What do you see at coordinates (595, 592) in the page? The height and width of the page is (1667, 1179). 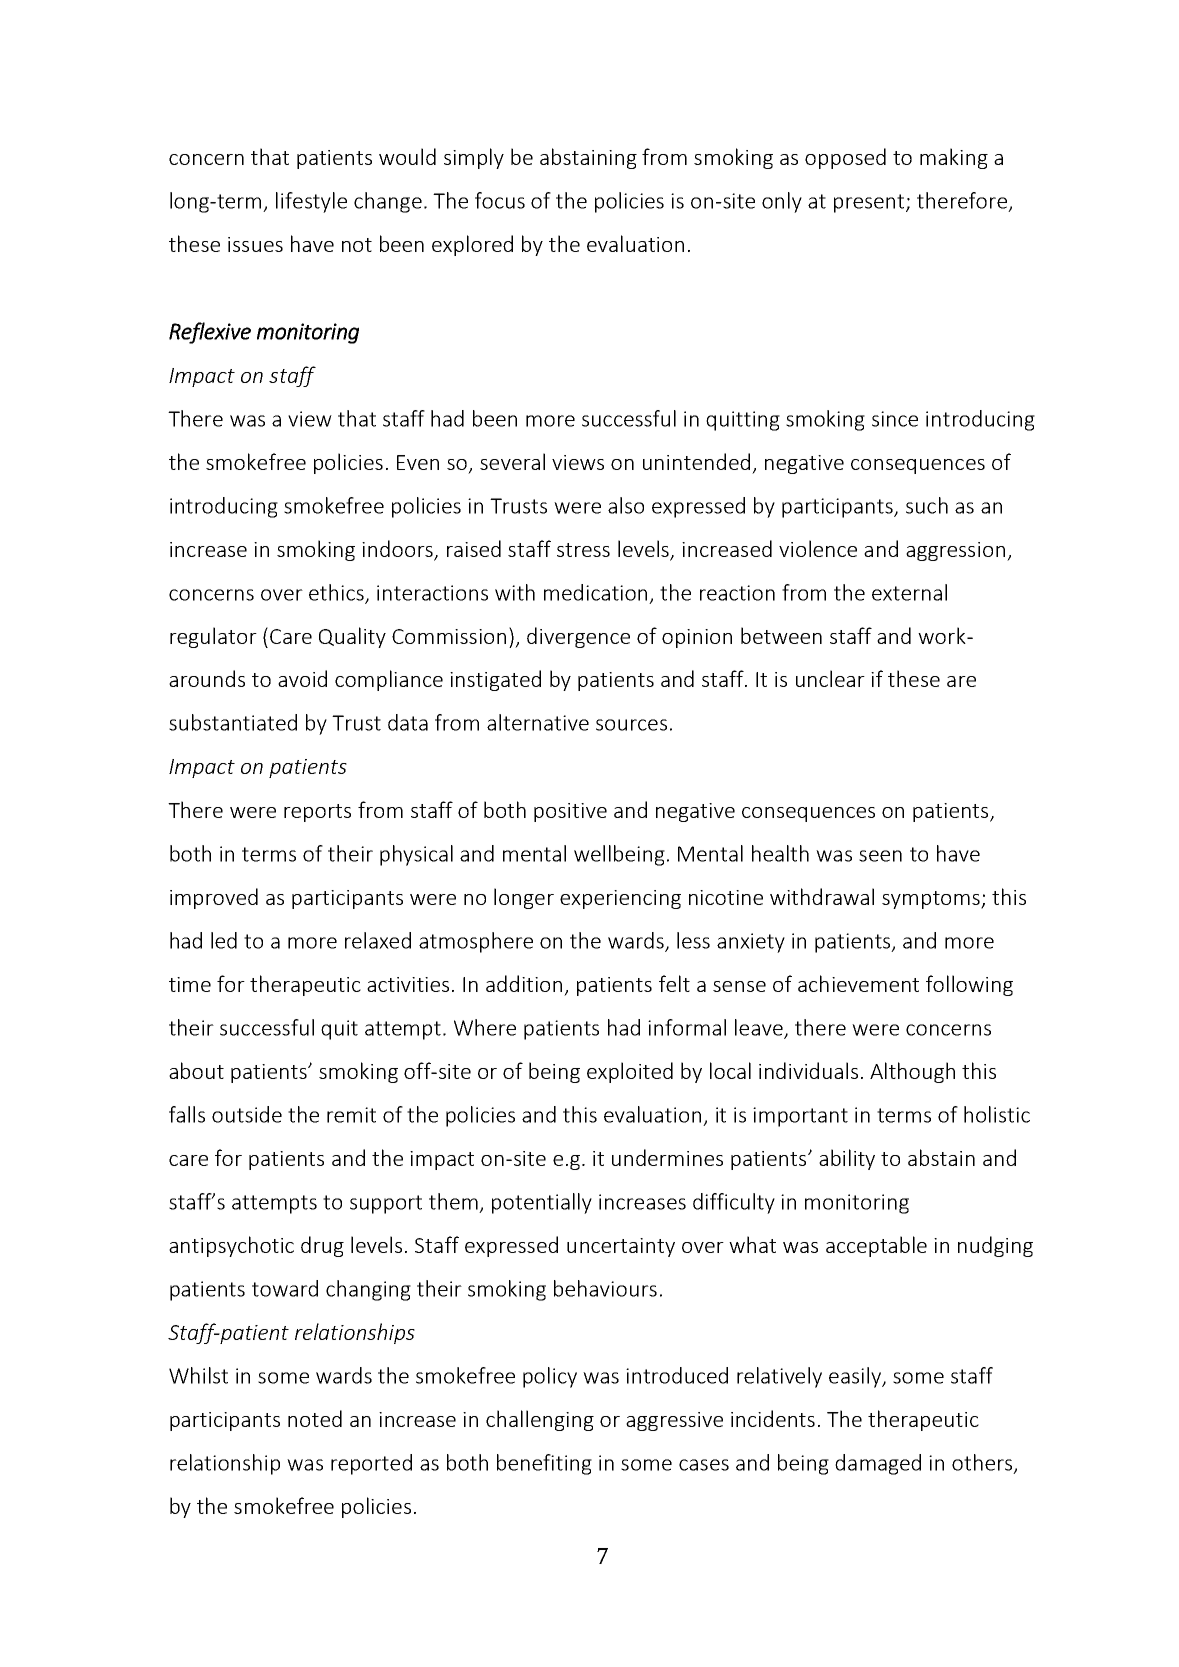 I see `medication` at bounding box center [595, 592].
